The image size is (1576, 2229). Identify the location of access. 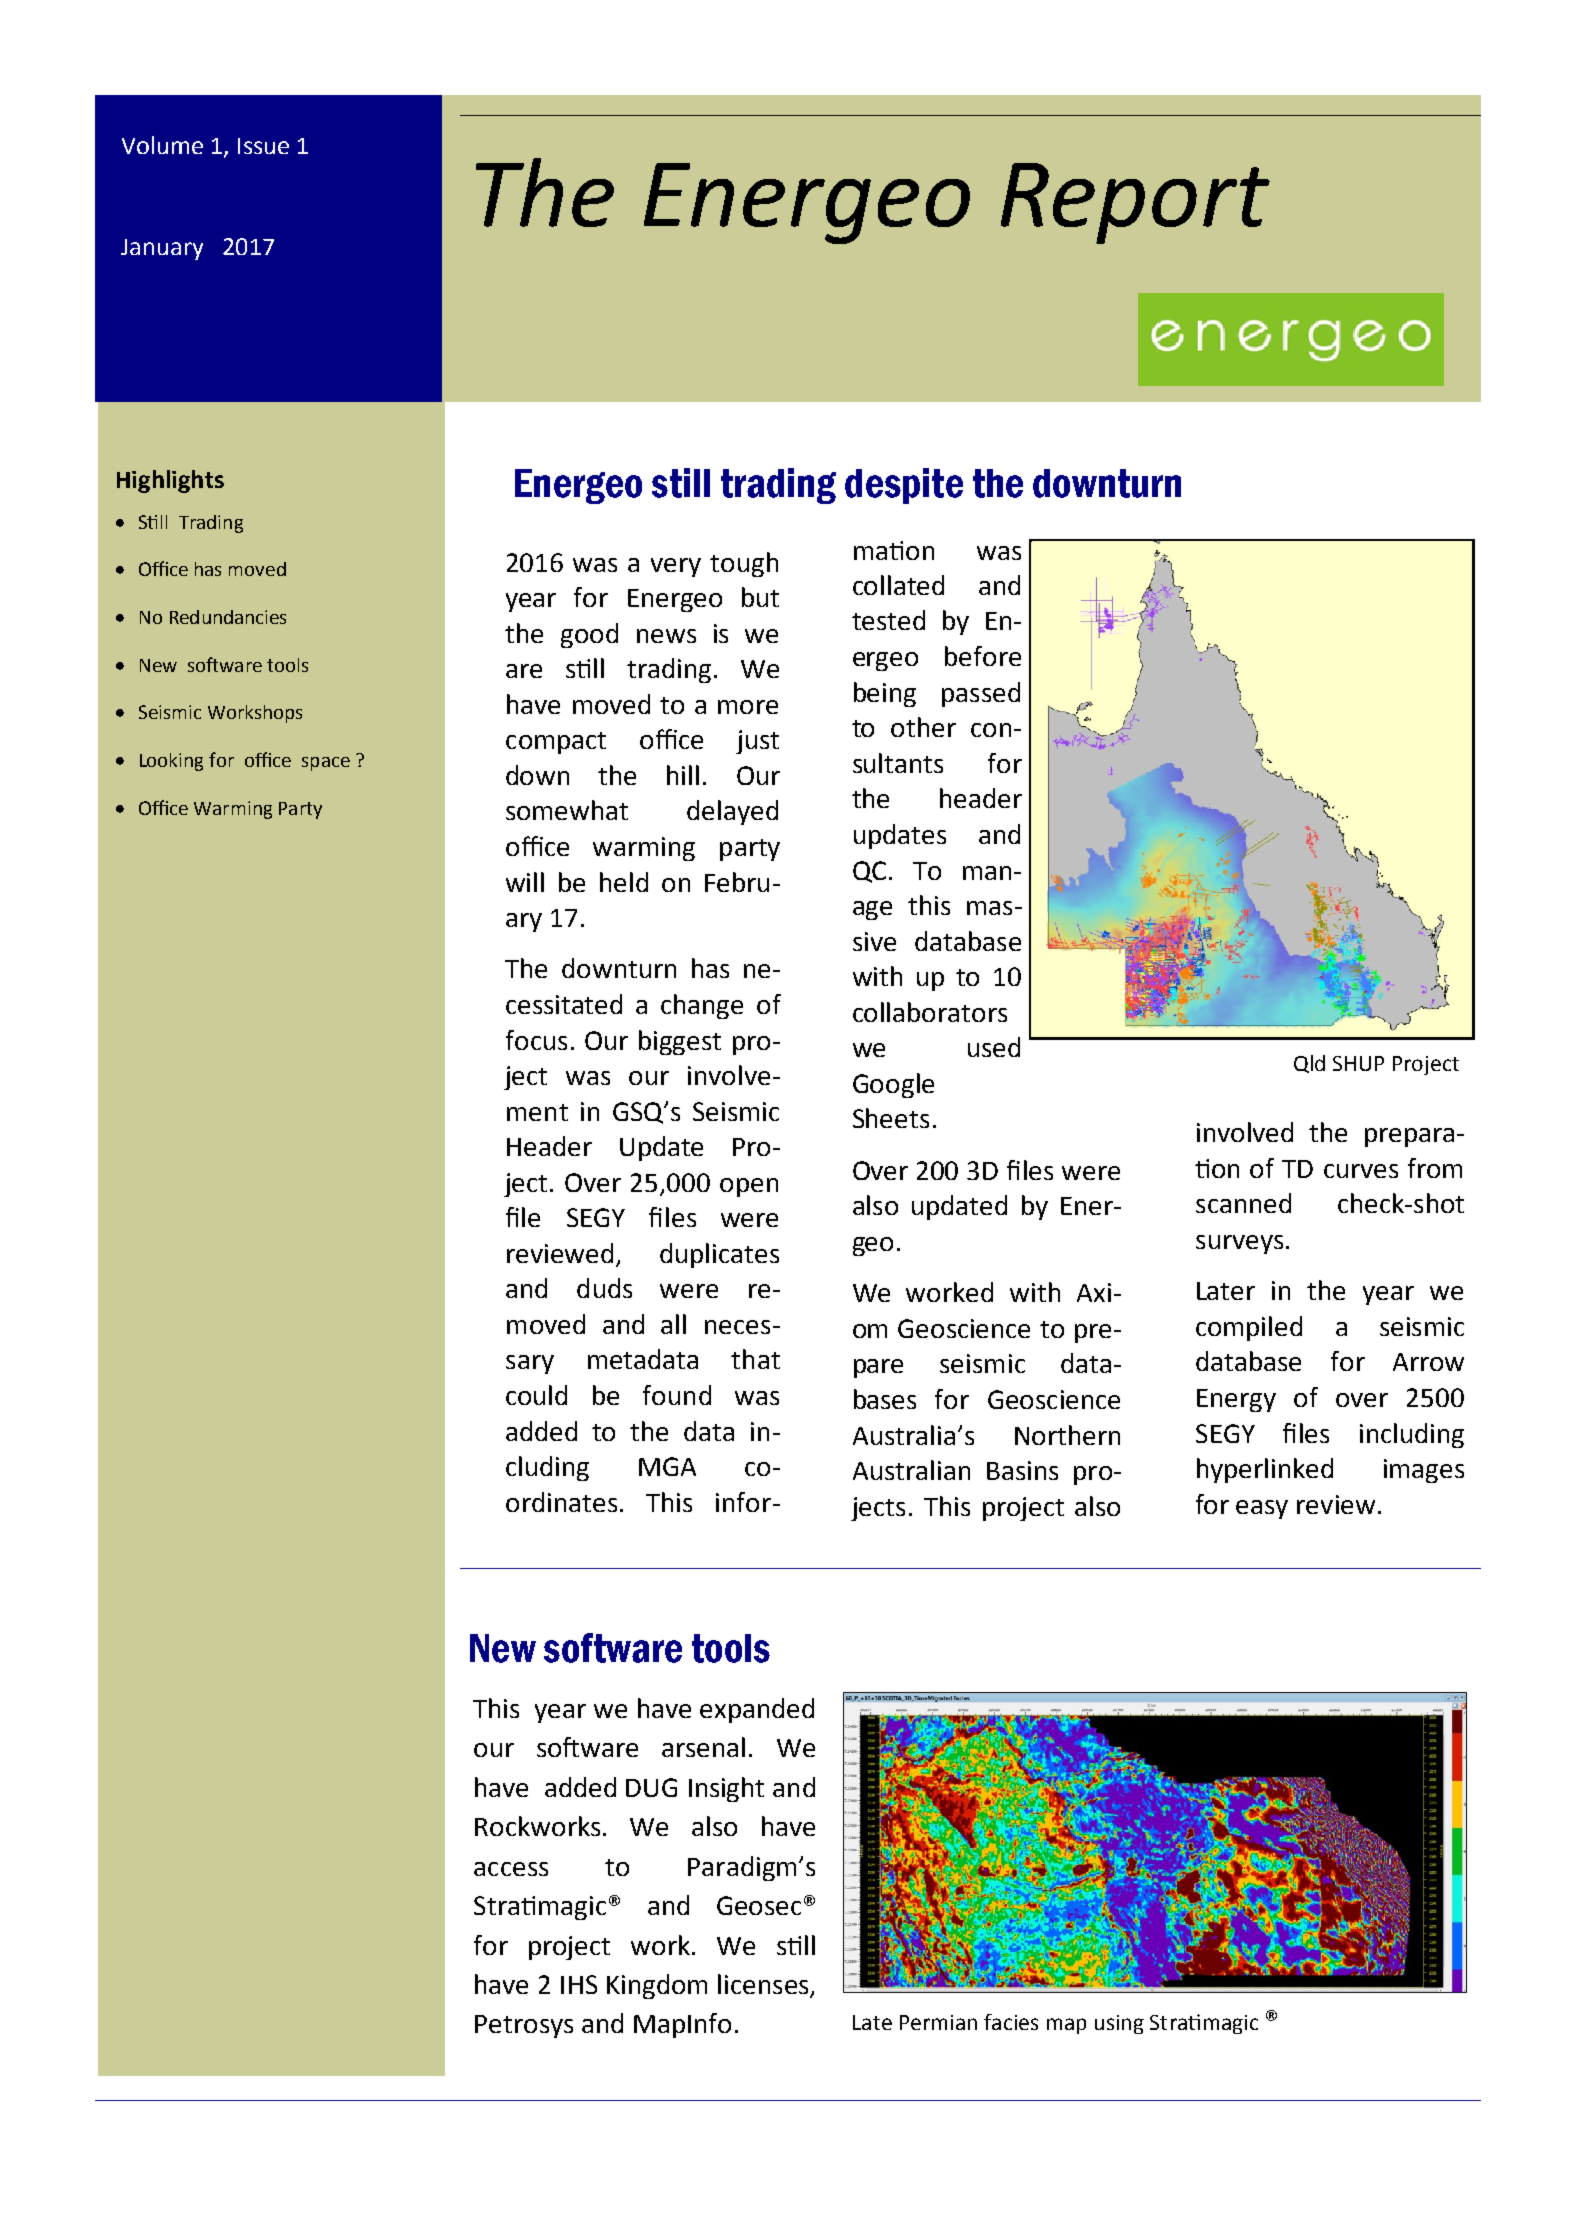
(511, 1869).
